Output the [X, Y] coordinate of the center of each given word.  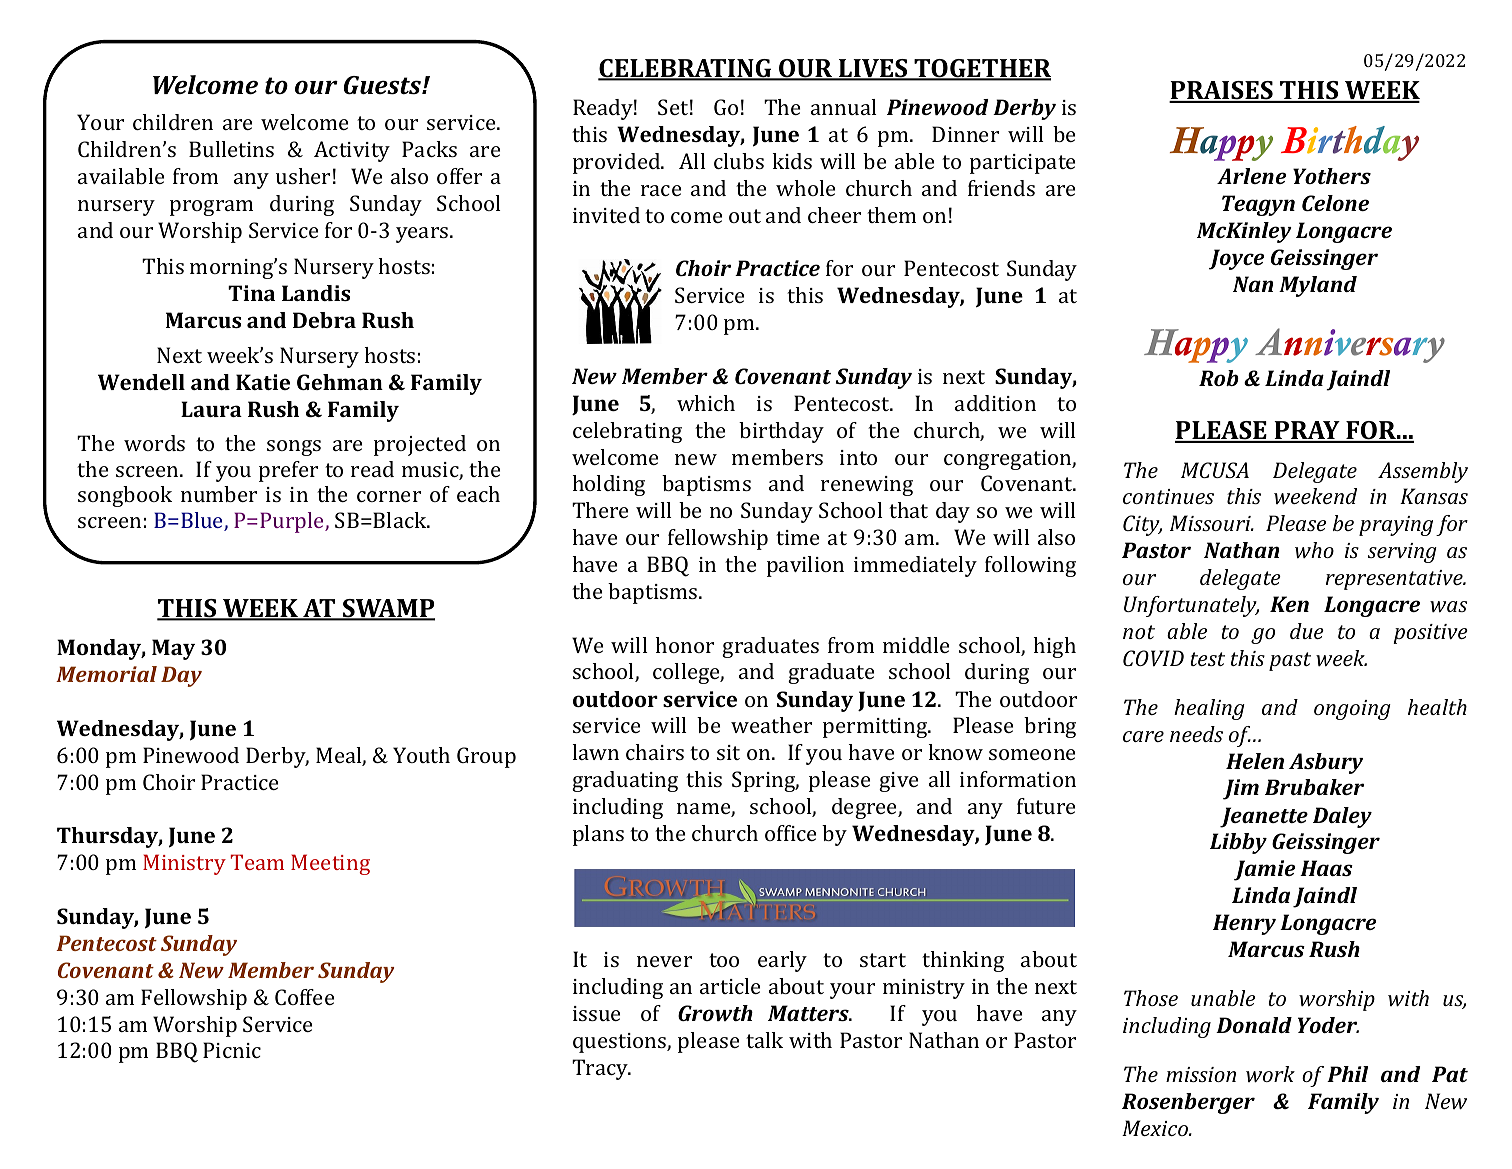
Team [257, 862]
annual [844, 107]
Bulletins [231, 149]
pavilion [805, 566]
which [706, 403]
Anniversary [1350, 345]
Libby [1238, 843]
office [790, 833]
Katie [263, 382]
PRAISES [1222, 91]
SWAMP [387, 609]
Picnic [232, 1050]
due [1307, 631]
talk [764, 1040]
